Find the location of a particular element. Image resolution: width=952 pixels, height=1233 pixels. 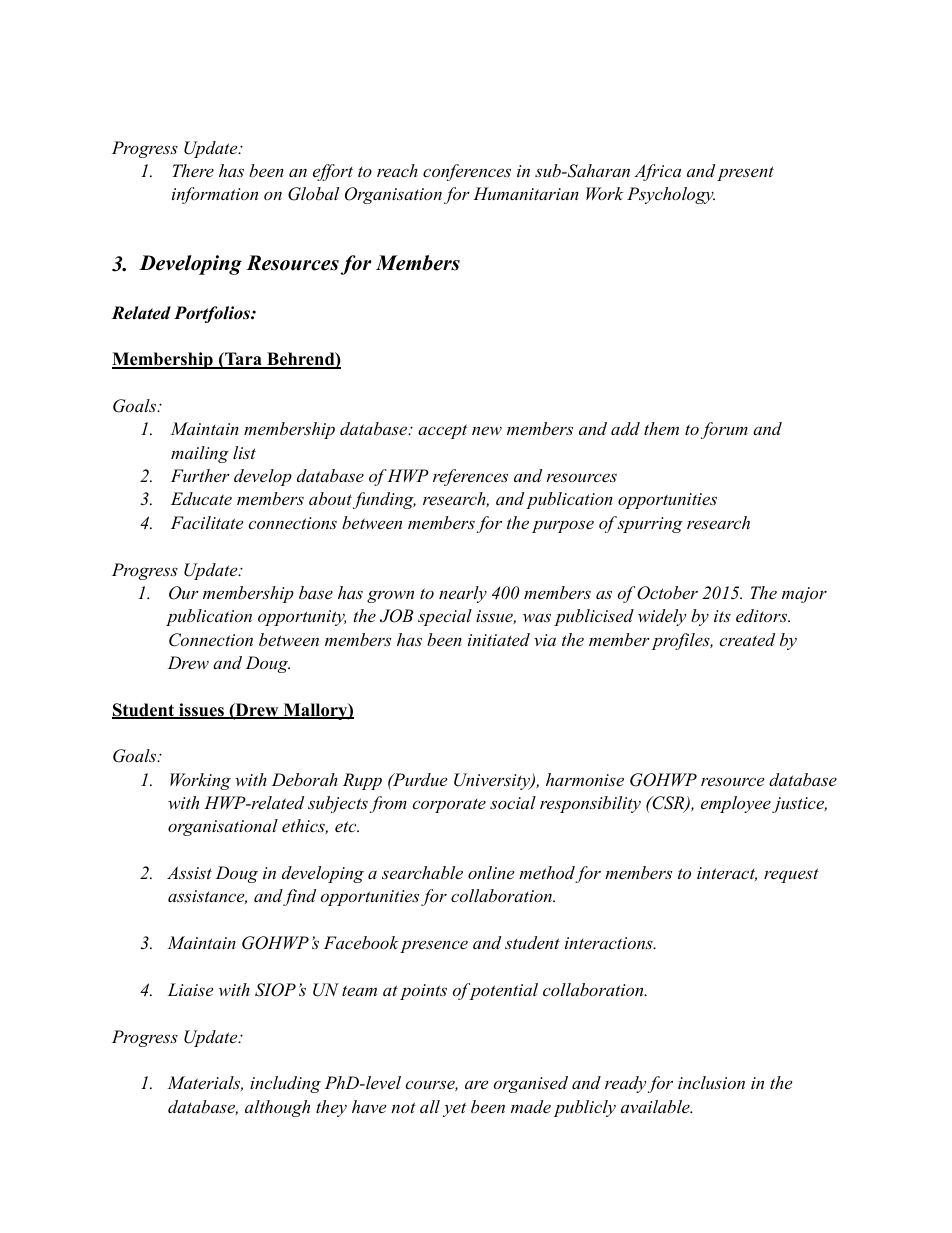

employee is located at coordinates (737, 804).
